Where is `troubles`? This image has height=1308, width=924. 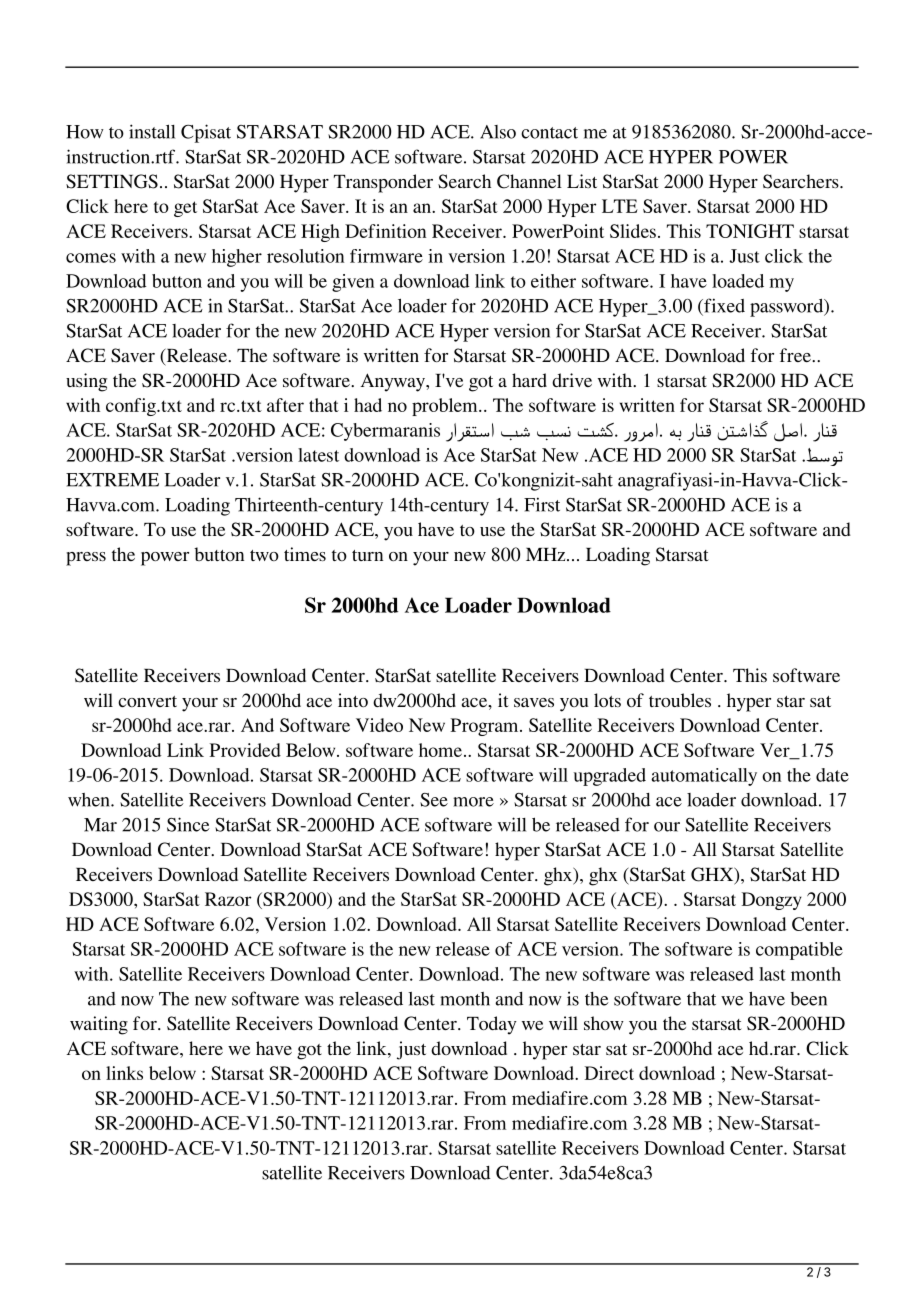
troubles is located at coordinates (680, 700).
